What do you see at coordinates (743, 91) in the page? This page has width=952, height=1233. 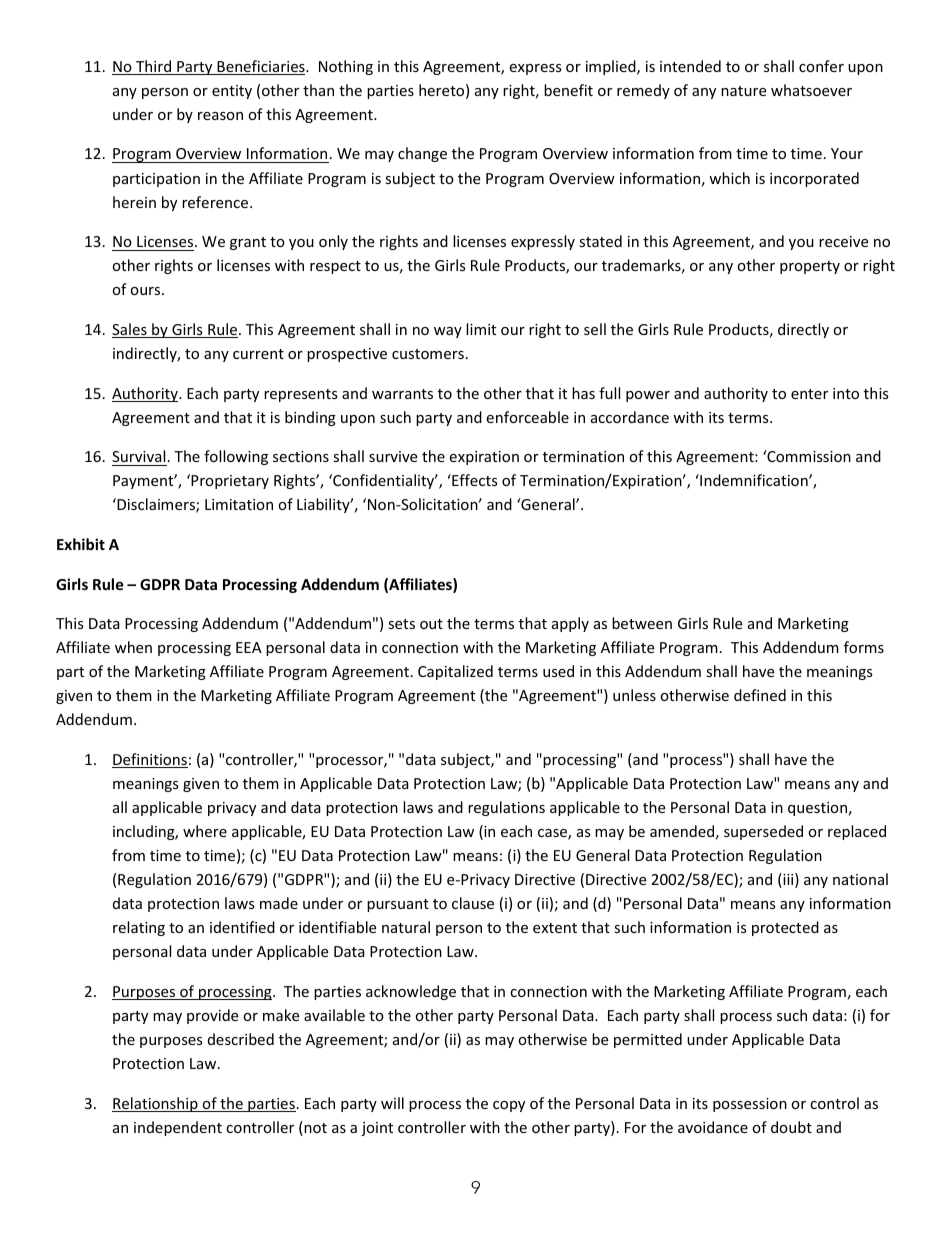 I see `nature` at bounding box center [743, 91].
